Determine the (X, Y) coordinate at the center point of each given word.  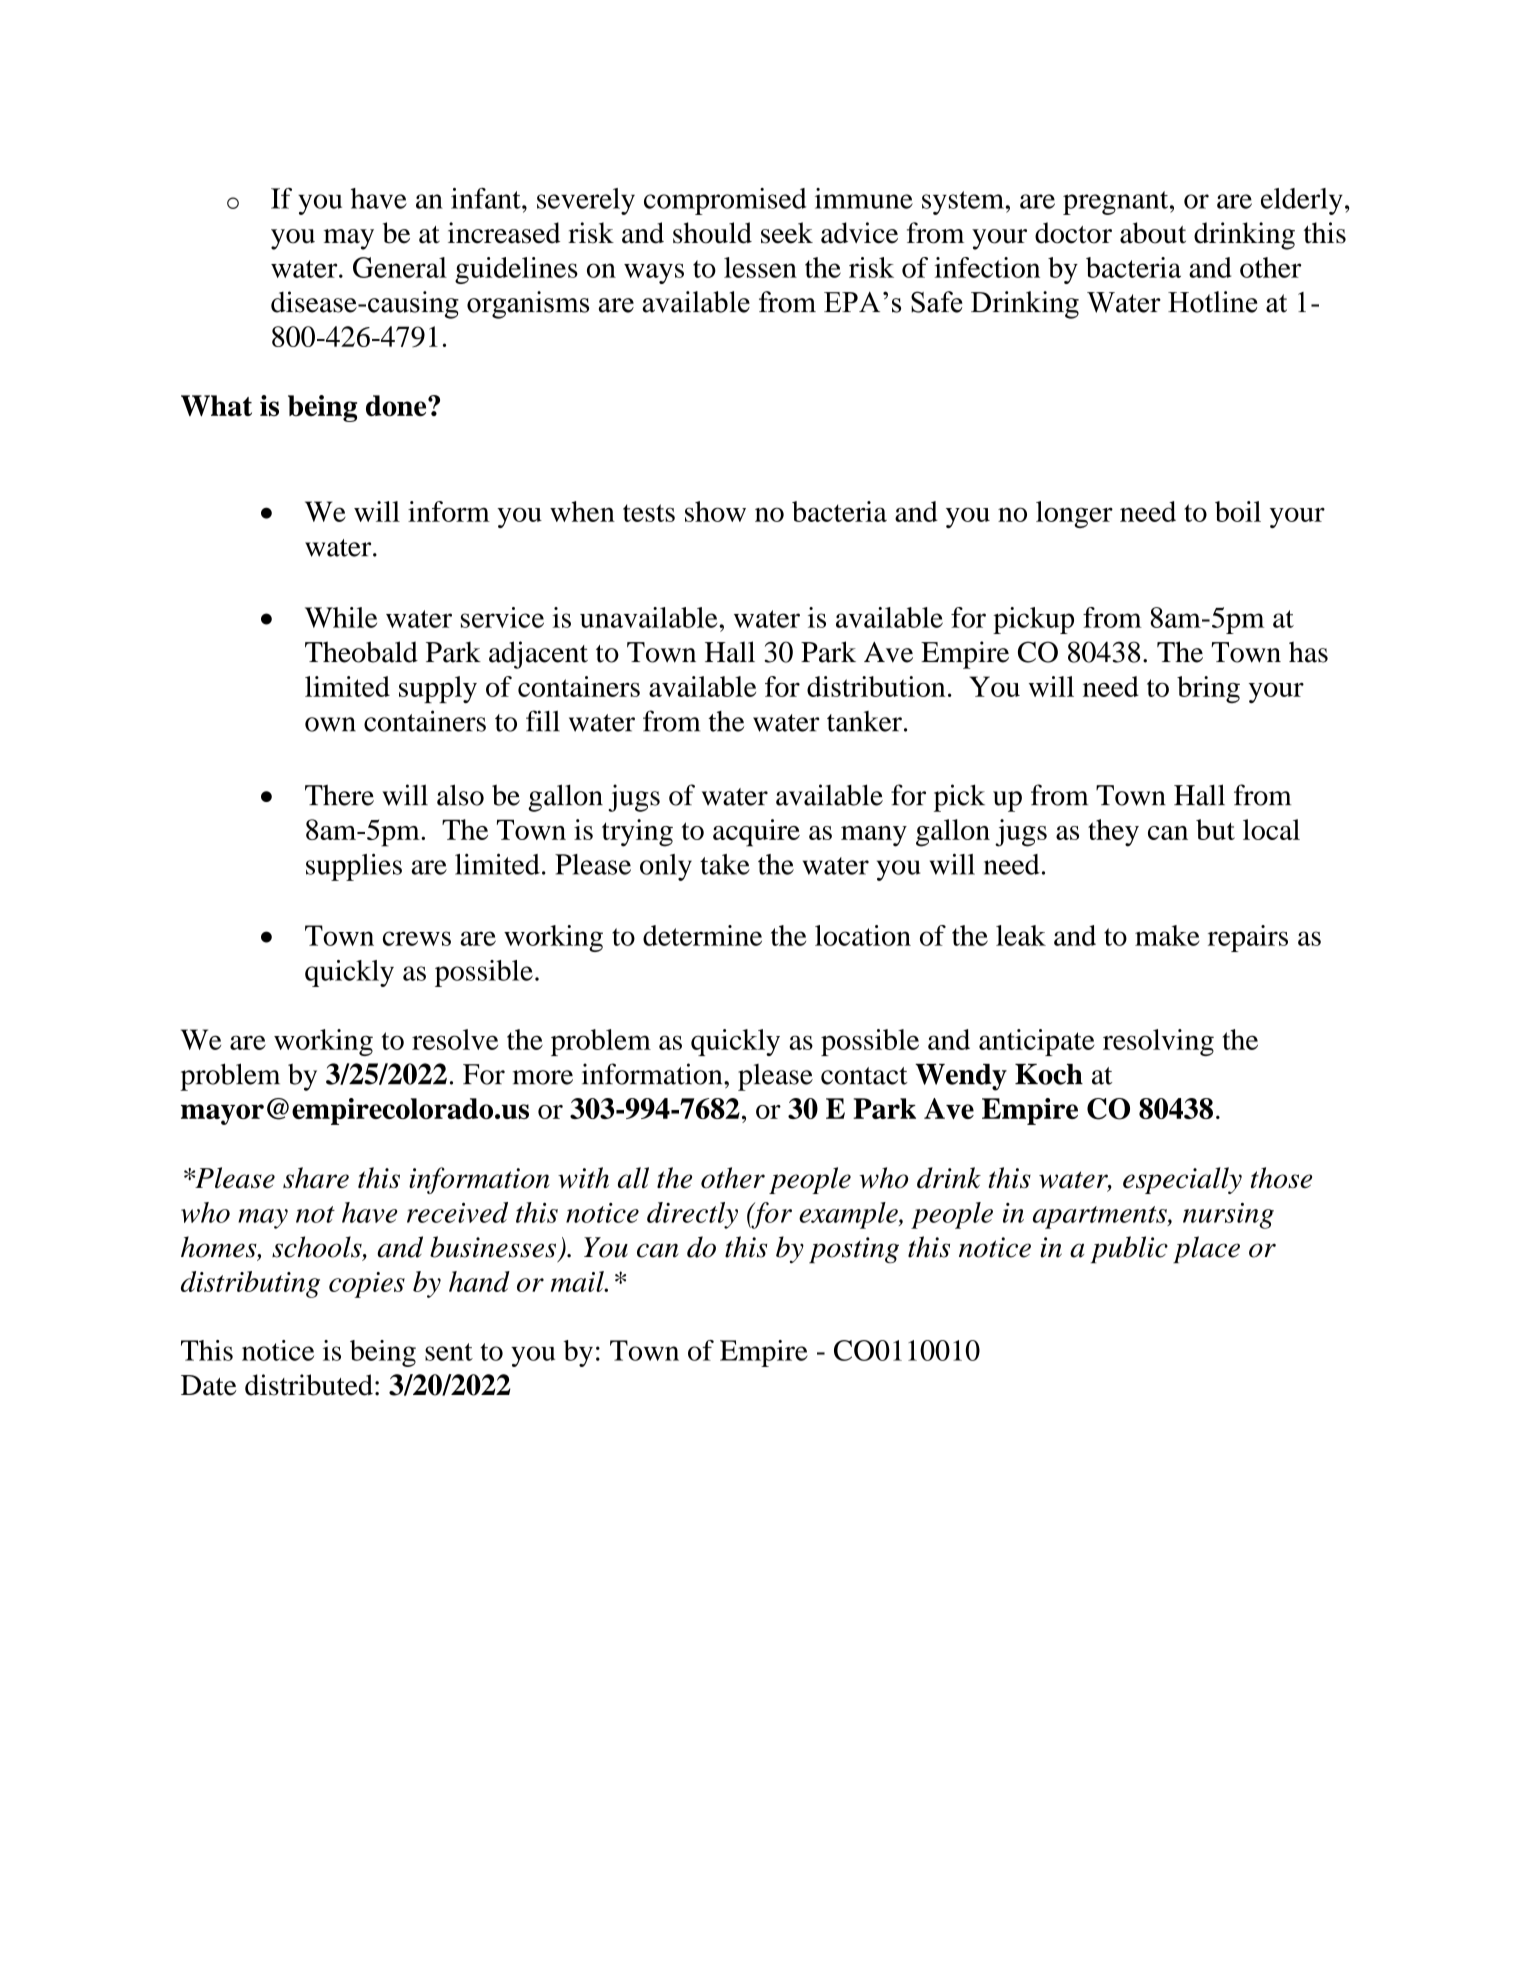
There (339, 795)
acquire (756, 833)
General (400, 267)
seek (787, 233)
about (1153, 233)
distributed (309, 1385)
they (1113, 833)
